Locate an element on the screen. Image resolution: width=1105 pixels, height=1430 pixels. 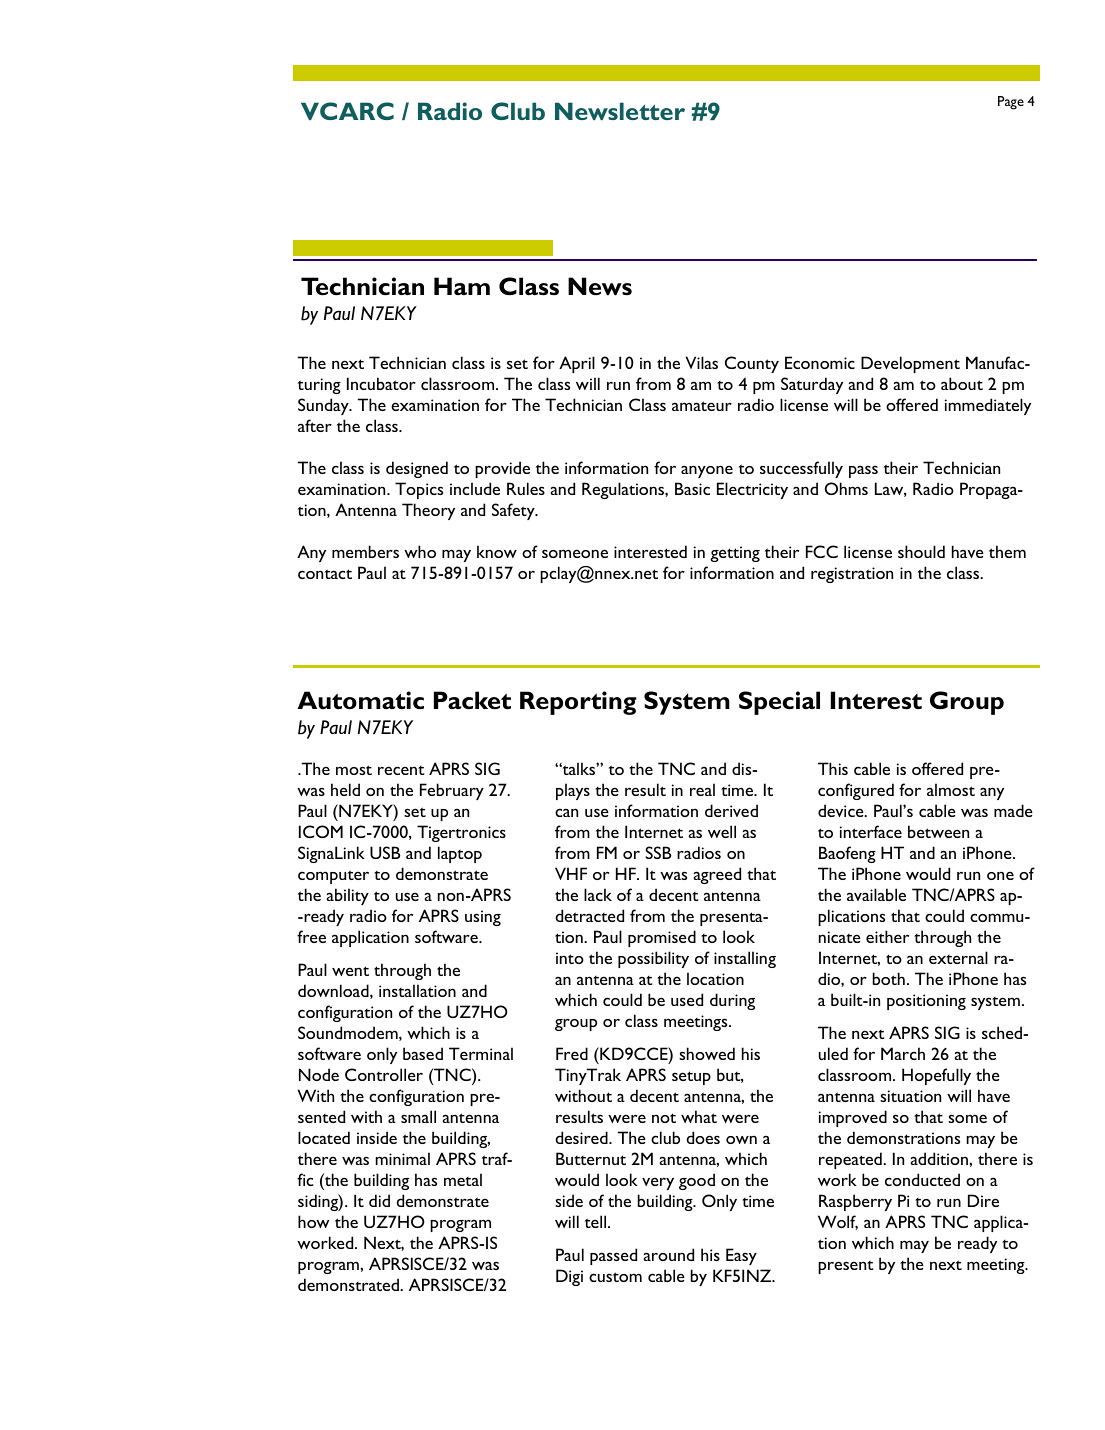
did is located at coordinates (379, 1200).
